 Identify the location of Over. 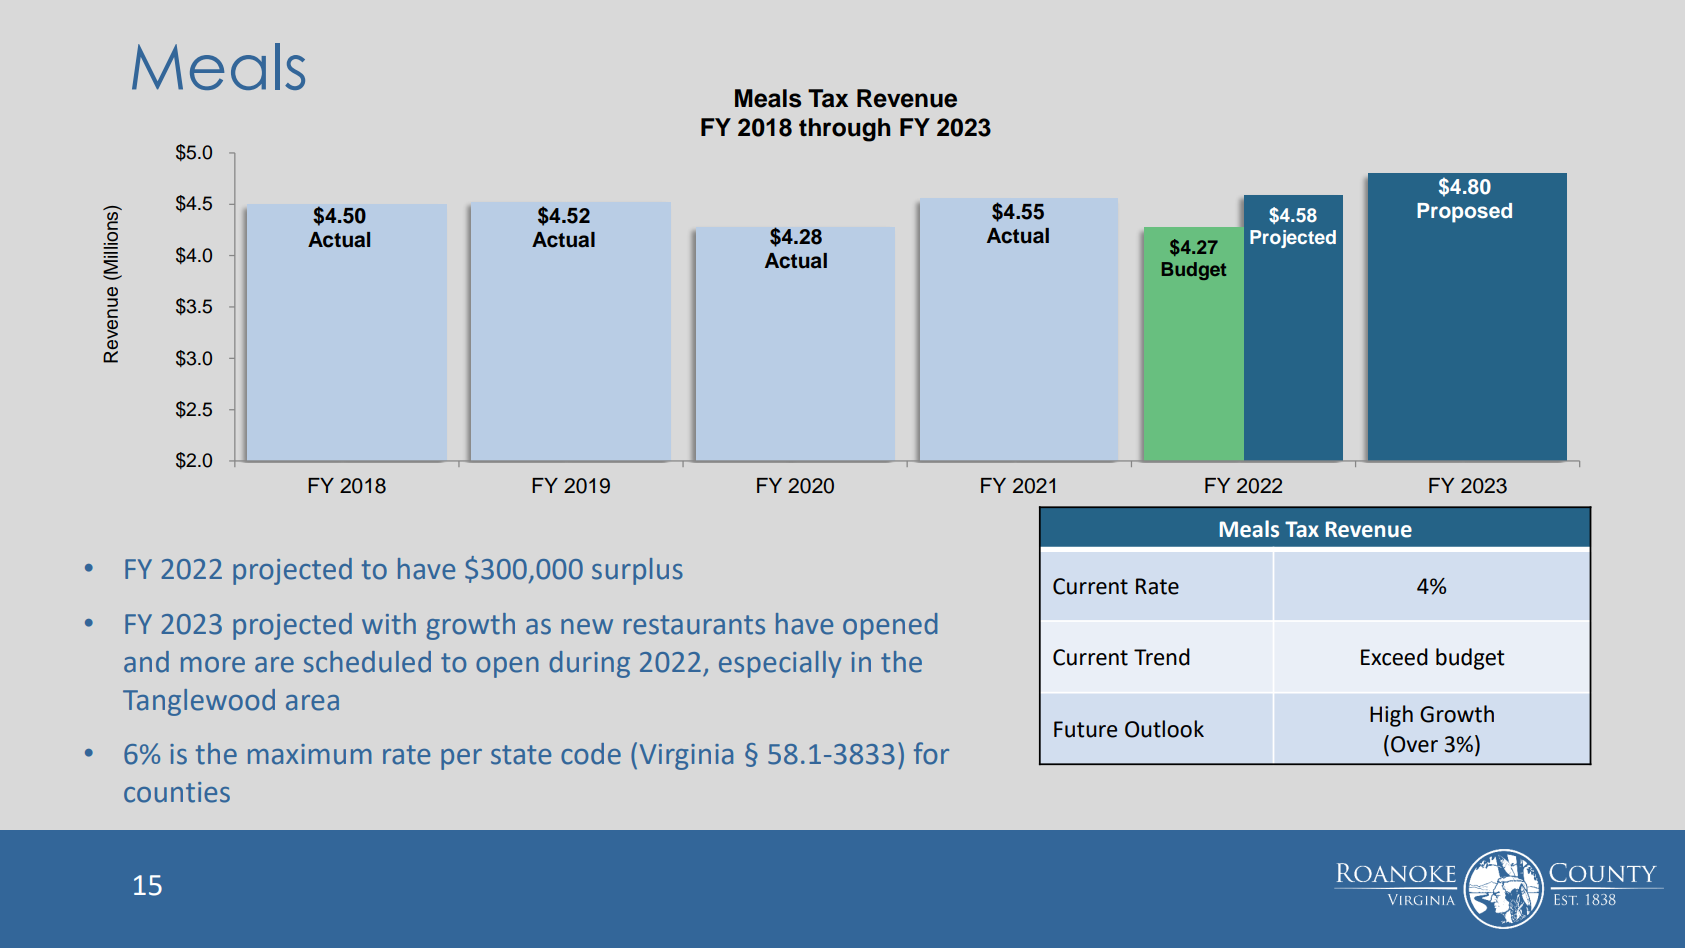
(1414, 744).
